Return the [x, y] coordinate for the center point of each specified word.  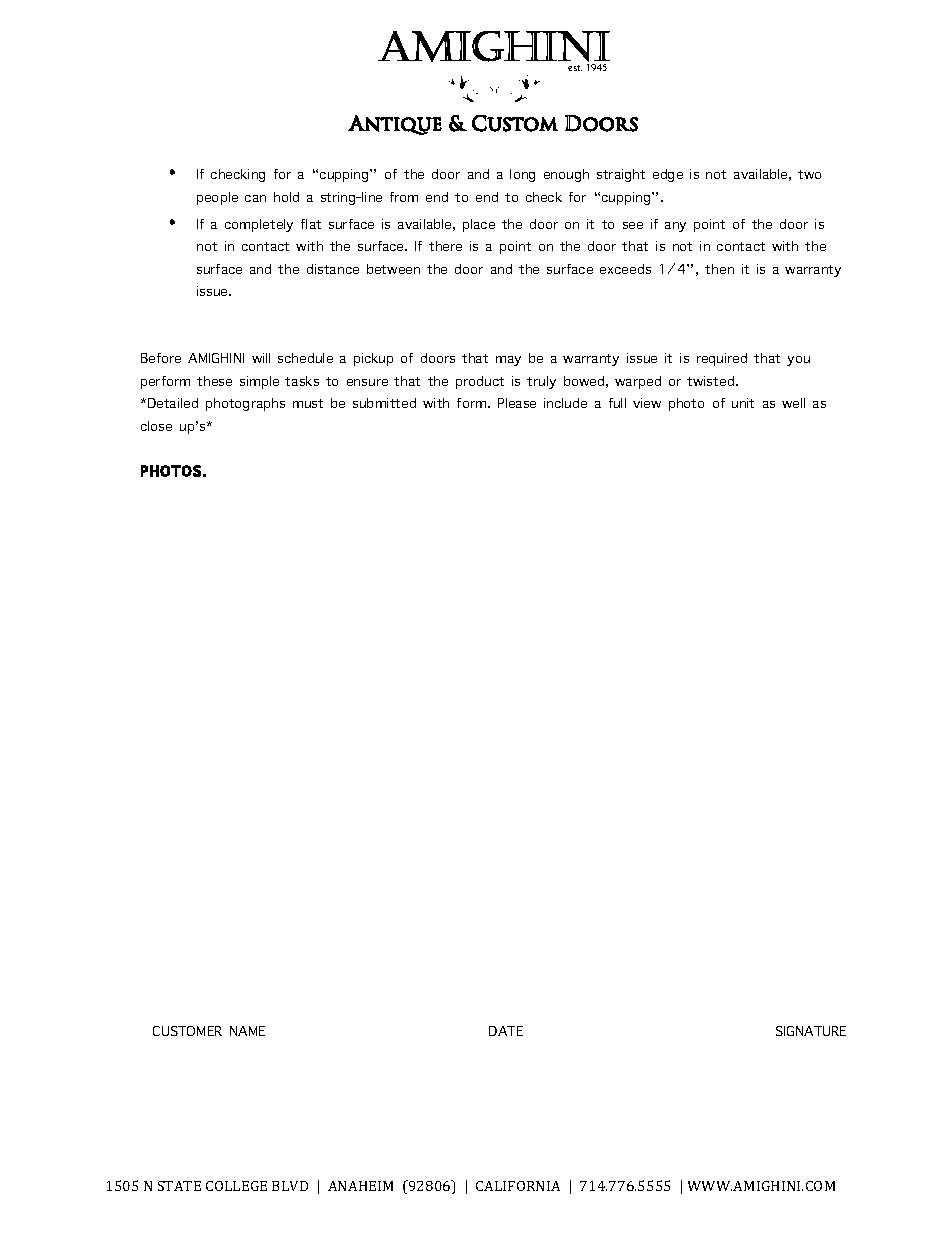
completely [259, 225]
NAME [247, 1031]
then [719, 269]
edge [668, 175]
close [156, 426]
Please [517, 403]
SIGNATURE [811, 1031]
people [217, 198]
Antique [395, 125]
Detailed [173, 403]
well [793, 403]
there [445, 246]
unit [743, 403]
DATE [506, 1031]
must [308, 403]
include [565, 403]
